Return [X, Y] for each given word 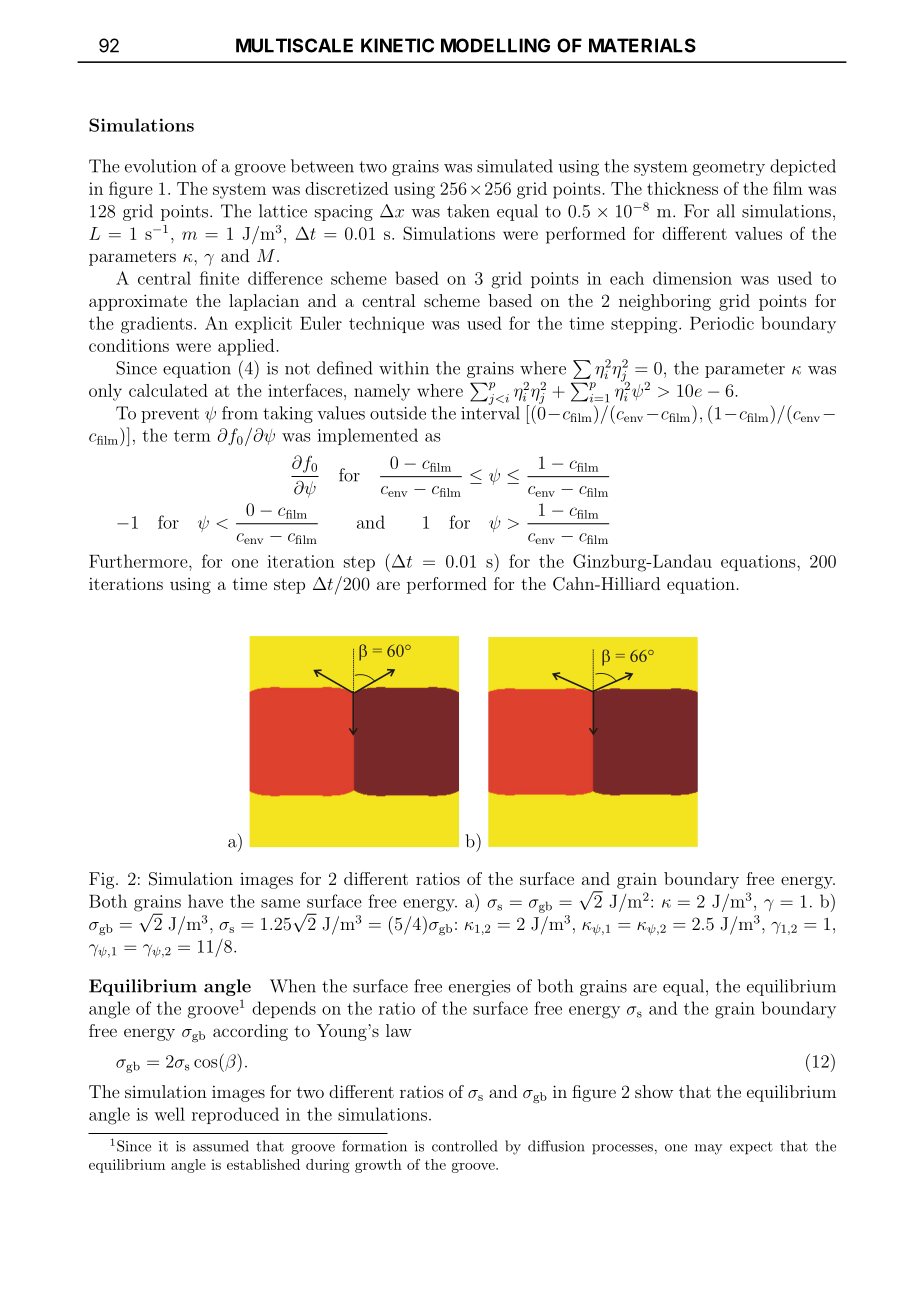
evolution [161, 166]
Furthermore [139, 561]
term [192, 436]
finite [219, 278]
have [205, 901]
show [654, 1091]
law [399, 1030]
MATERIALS [642, 45]
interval [490, 412]
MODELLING [495, 45]
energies [479, 988]
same [280, 903]
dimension [692, 278]
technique [386, 324]
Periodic [722, 323]
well [169, 1114]
